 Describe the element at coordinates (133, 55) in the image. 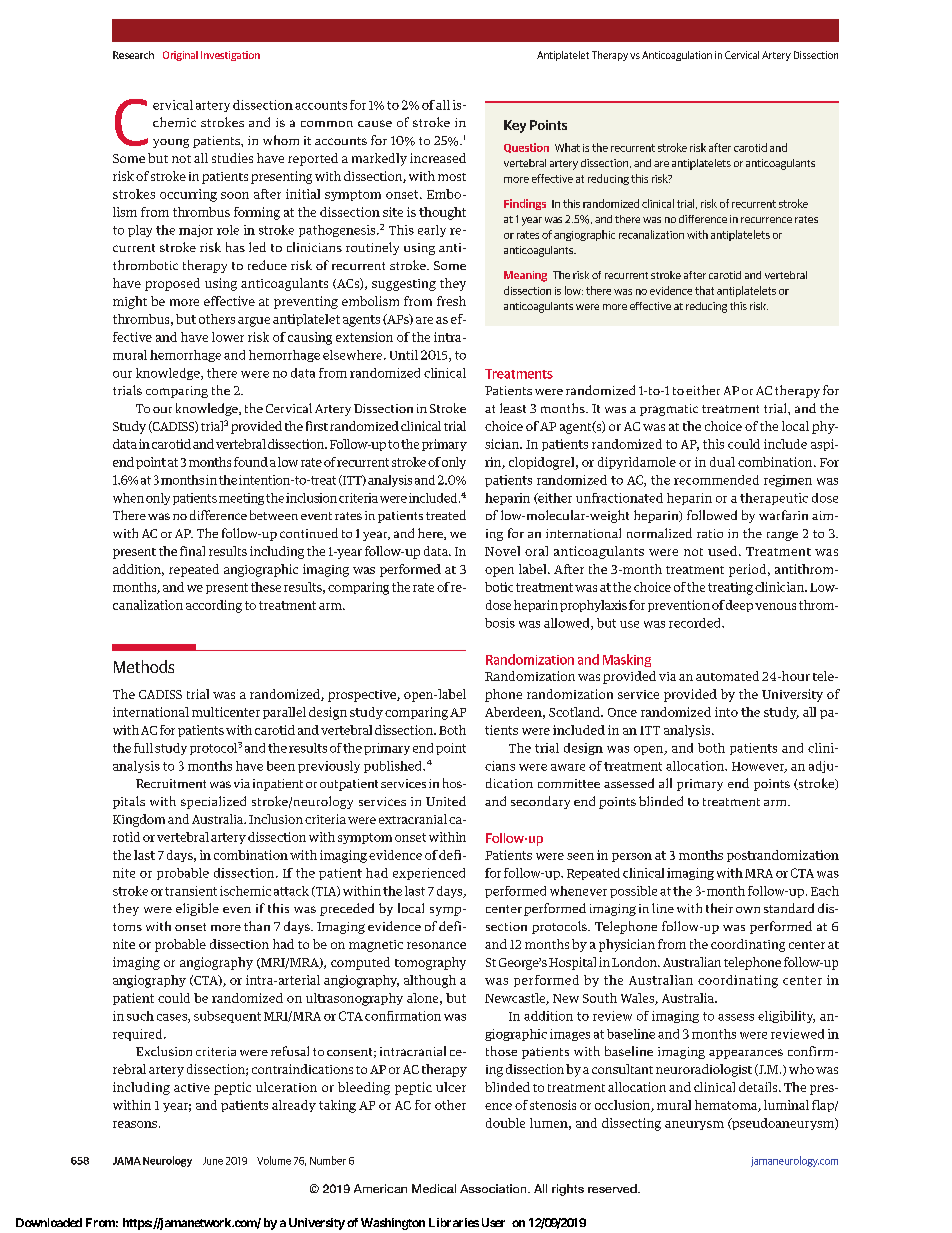

I see `Research` at that location.
